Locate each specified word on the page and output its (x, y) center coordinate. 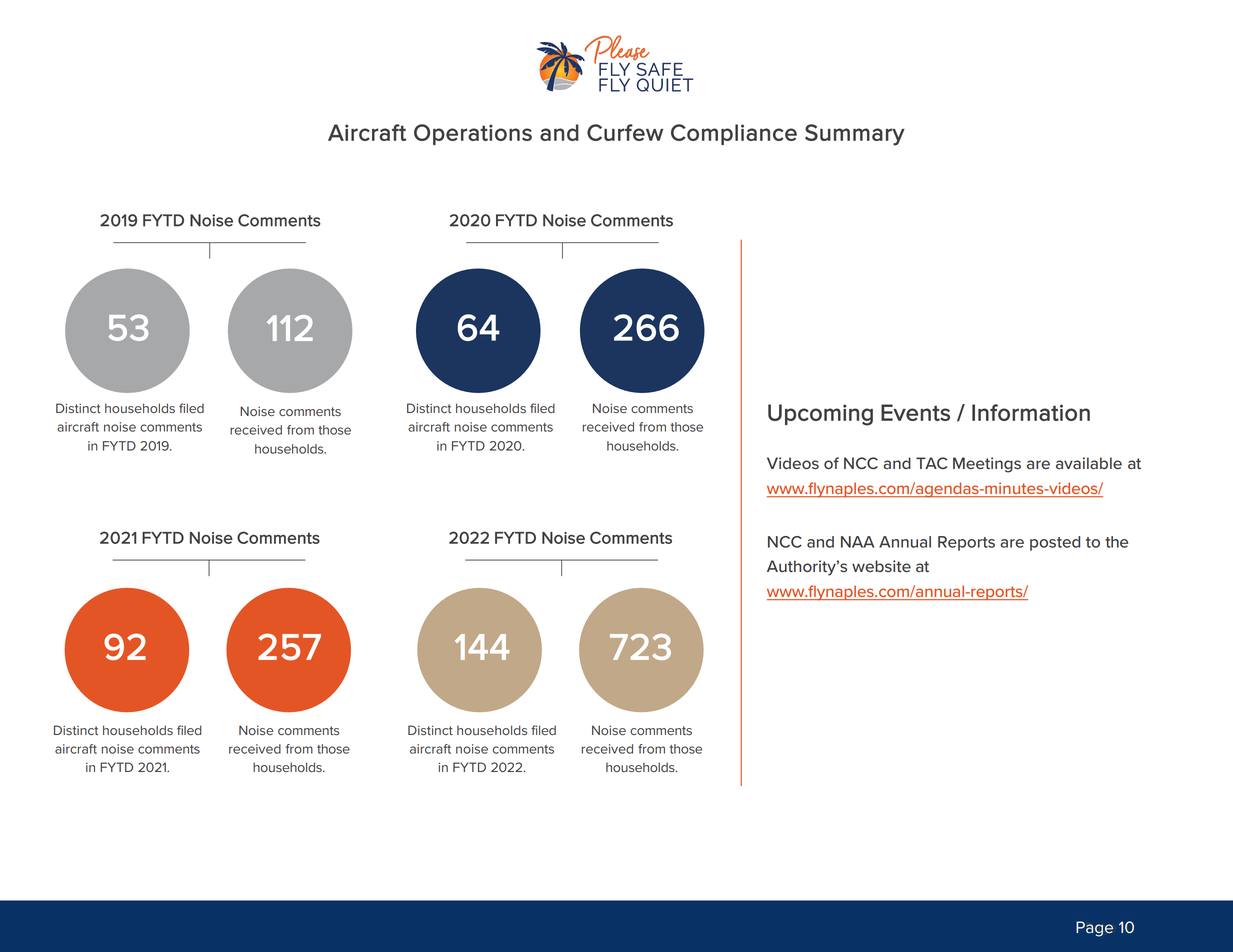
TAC (931, 463)
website (881, 566)
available (1089, 463)
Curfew (625, 132)
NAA (857, 542)
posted (1055, 543)
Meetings (987, 465)
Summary (855, 135)
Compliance (734, 134)
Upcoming (820, 415)
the (1116, 542)
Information (1031, 412)
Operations (473, 134)
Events (915, 412)
